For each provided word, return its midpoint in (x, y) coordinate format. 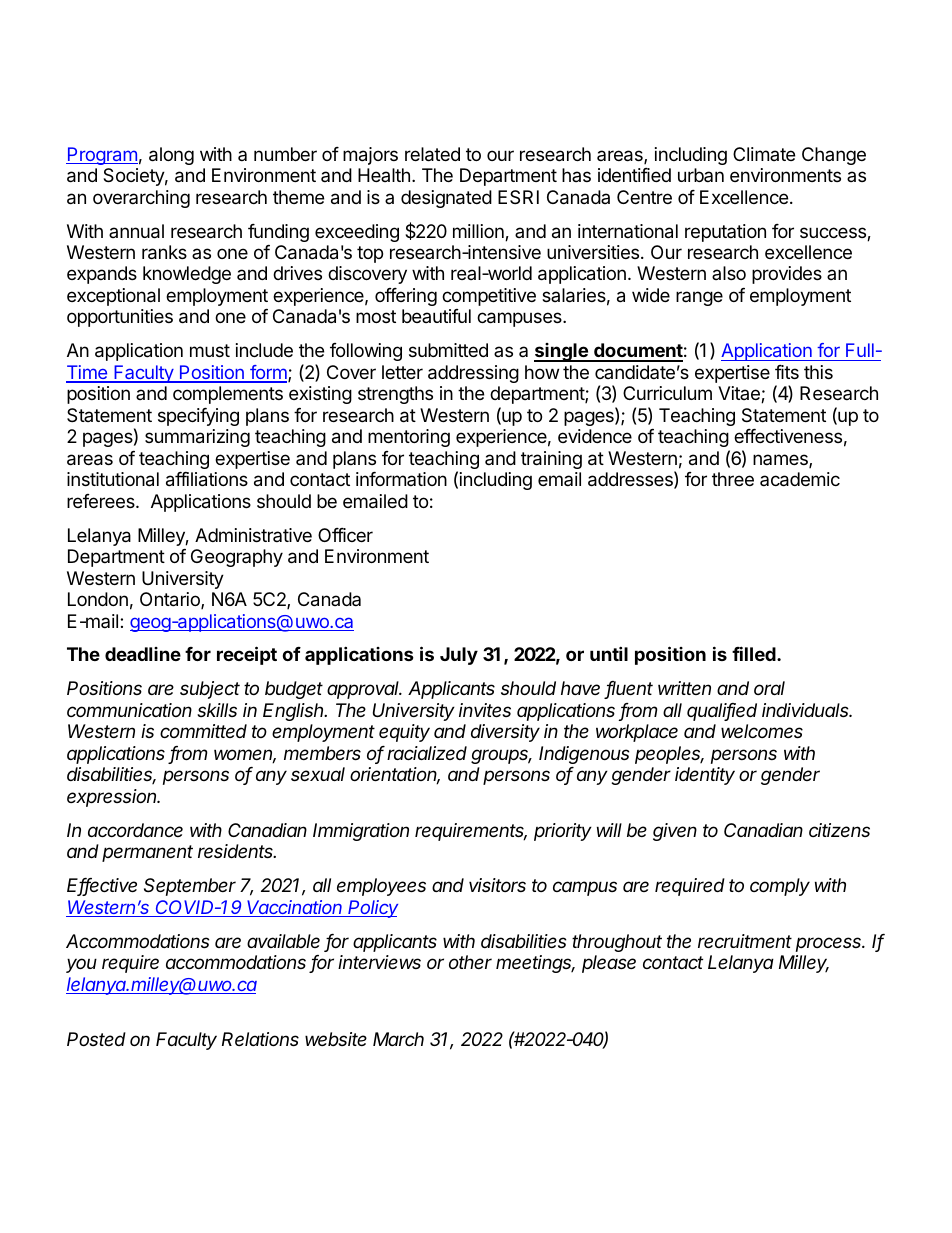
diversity (505, 733)
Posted (96, 1039)
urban (701, 175)
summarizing (197, 438)
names (781, 461)
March (398, 1039)
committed (203, 731)
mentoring (409, 438)
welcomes (762, 731)
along (171, 156)
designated (446, 199)
